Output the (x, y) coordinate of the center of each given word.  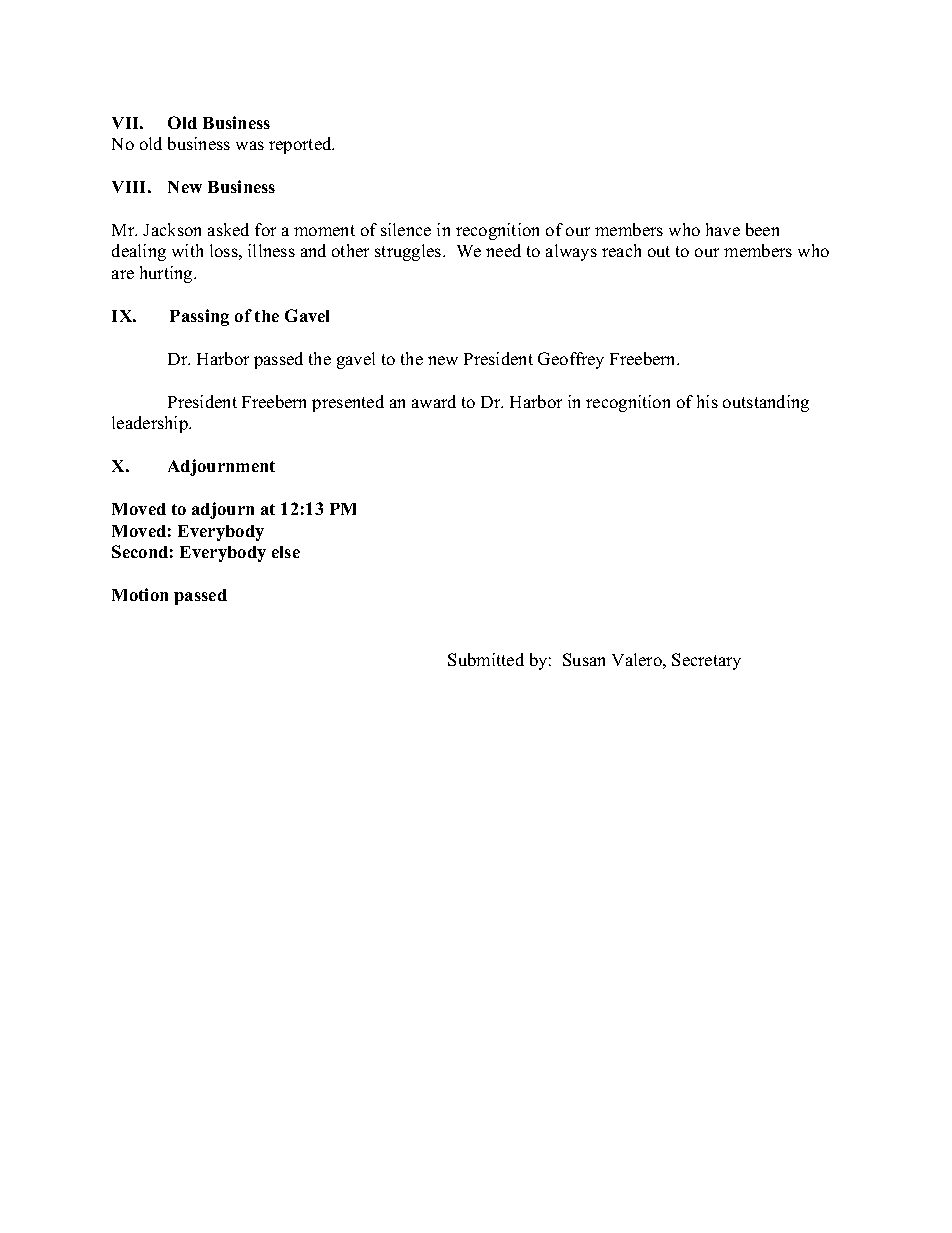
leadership (151, 424)
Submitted (486, 659)
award (434, 401)
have (723, 229)
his (707, 401)
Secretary (706, 661)
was (250, 145)
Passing (199, 317)
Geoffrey (571, 360)
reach (621, 250)
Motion (140, 594)
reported (301, 145)
